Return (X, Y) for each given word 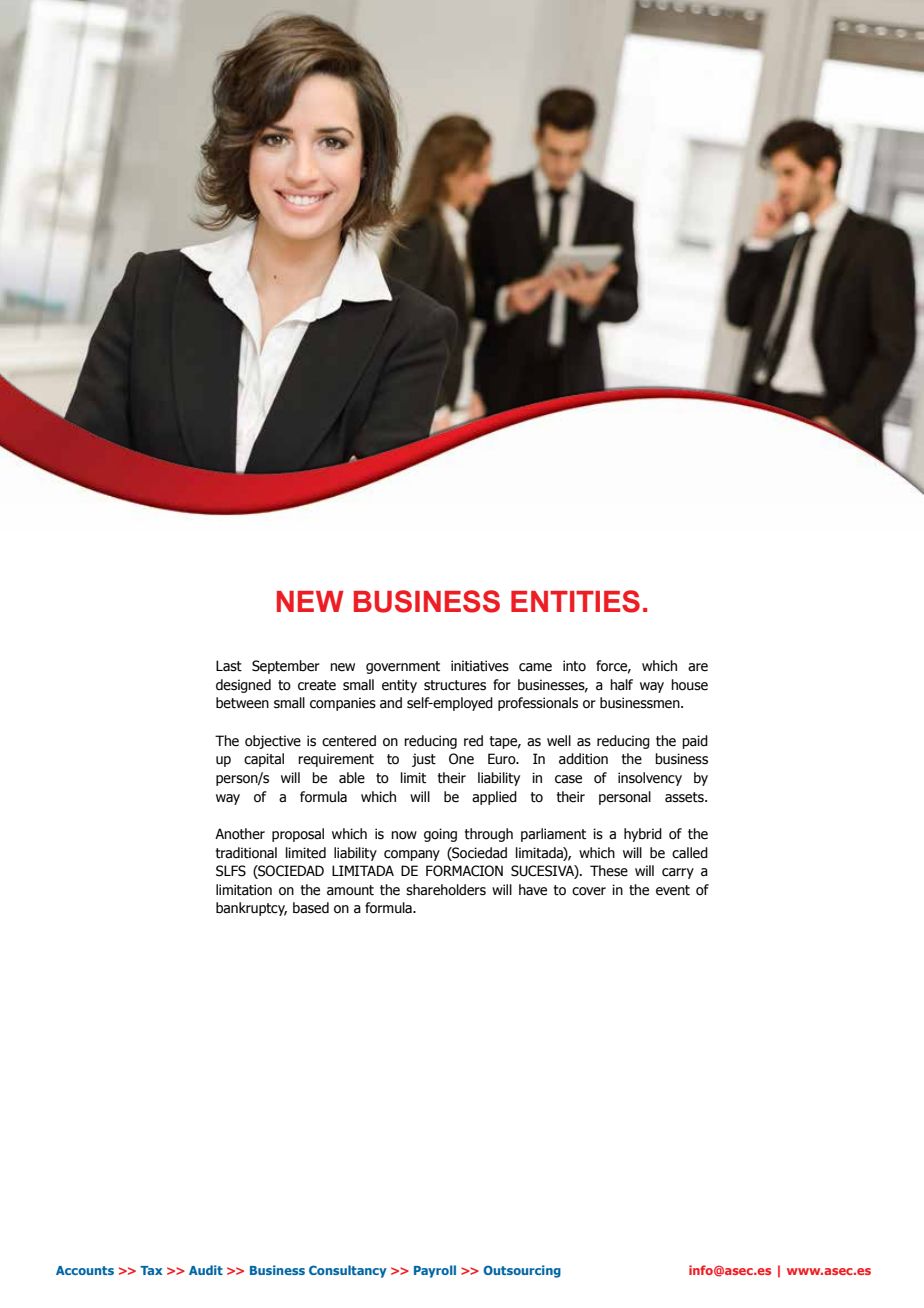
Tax (151, 1270)
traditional (246, 853)
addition (583, 759)
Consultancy (348, 1271)
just (424, 760)
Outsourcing (522, 1271)
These (609, 871)
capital (264, 760)
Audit (206, 1270)
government (403, 667)
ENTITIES (575, 601)
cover (589, 891)
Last (229, 666)
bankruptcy (251, 909)
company (412, 855)
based (311, 908)
